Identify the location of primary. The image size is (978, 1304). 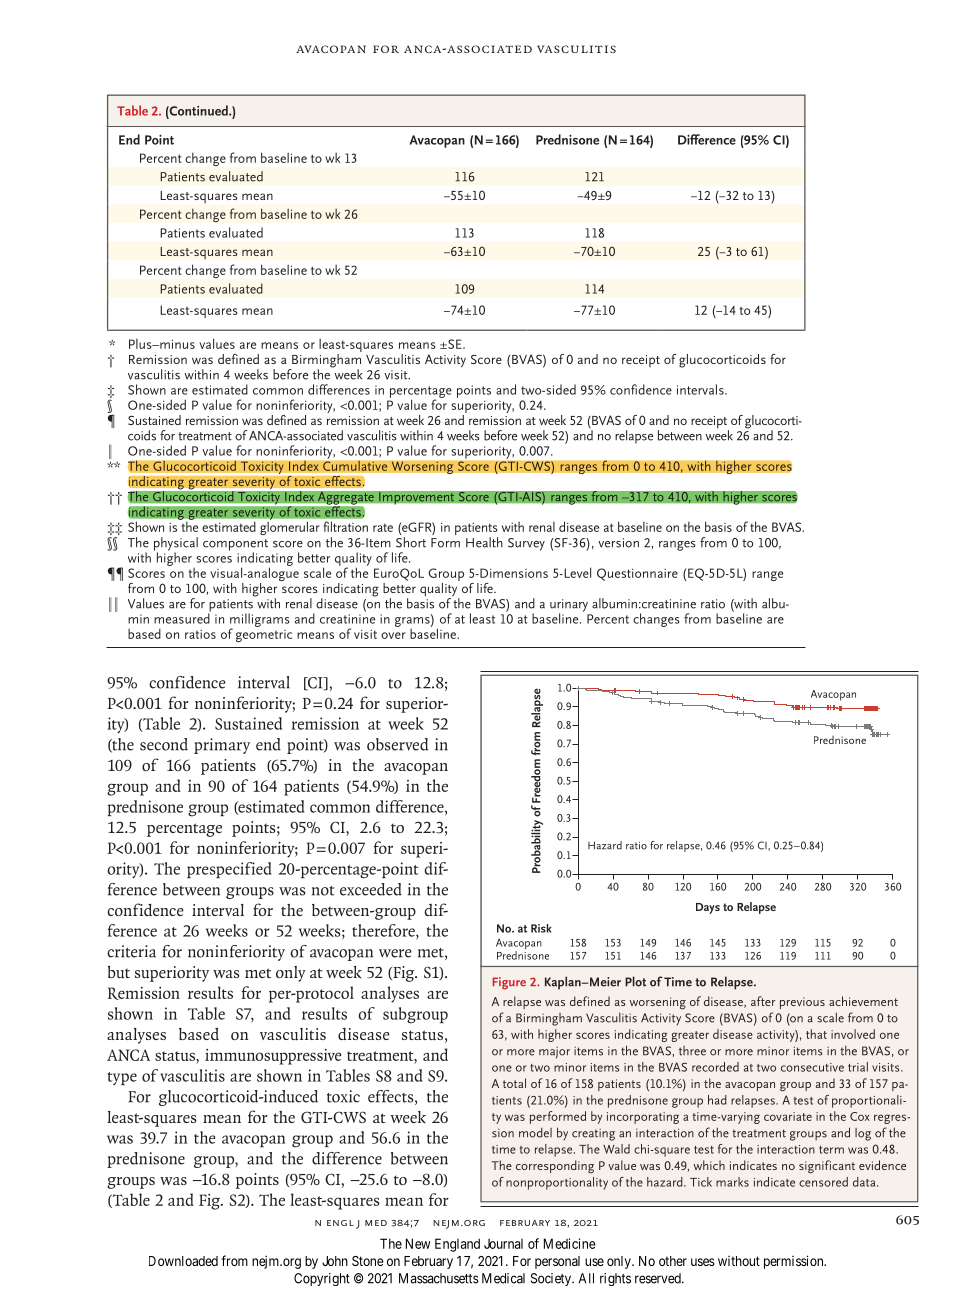
(222, 746).
